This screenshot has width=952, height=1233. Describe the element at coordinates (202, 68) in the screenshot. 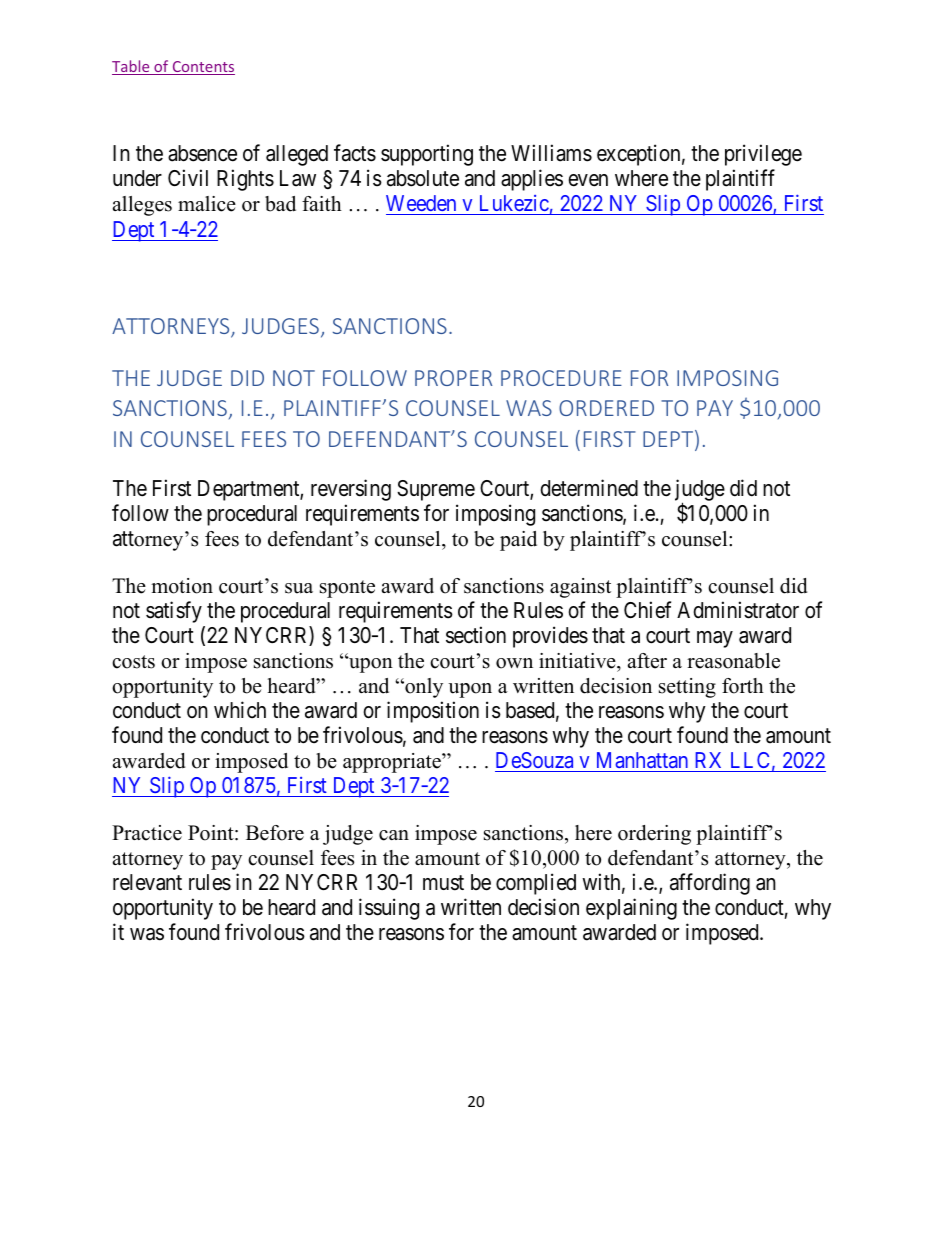

I see `Contents` at that location.
